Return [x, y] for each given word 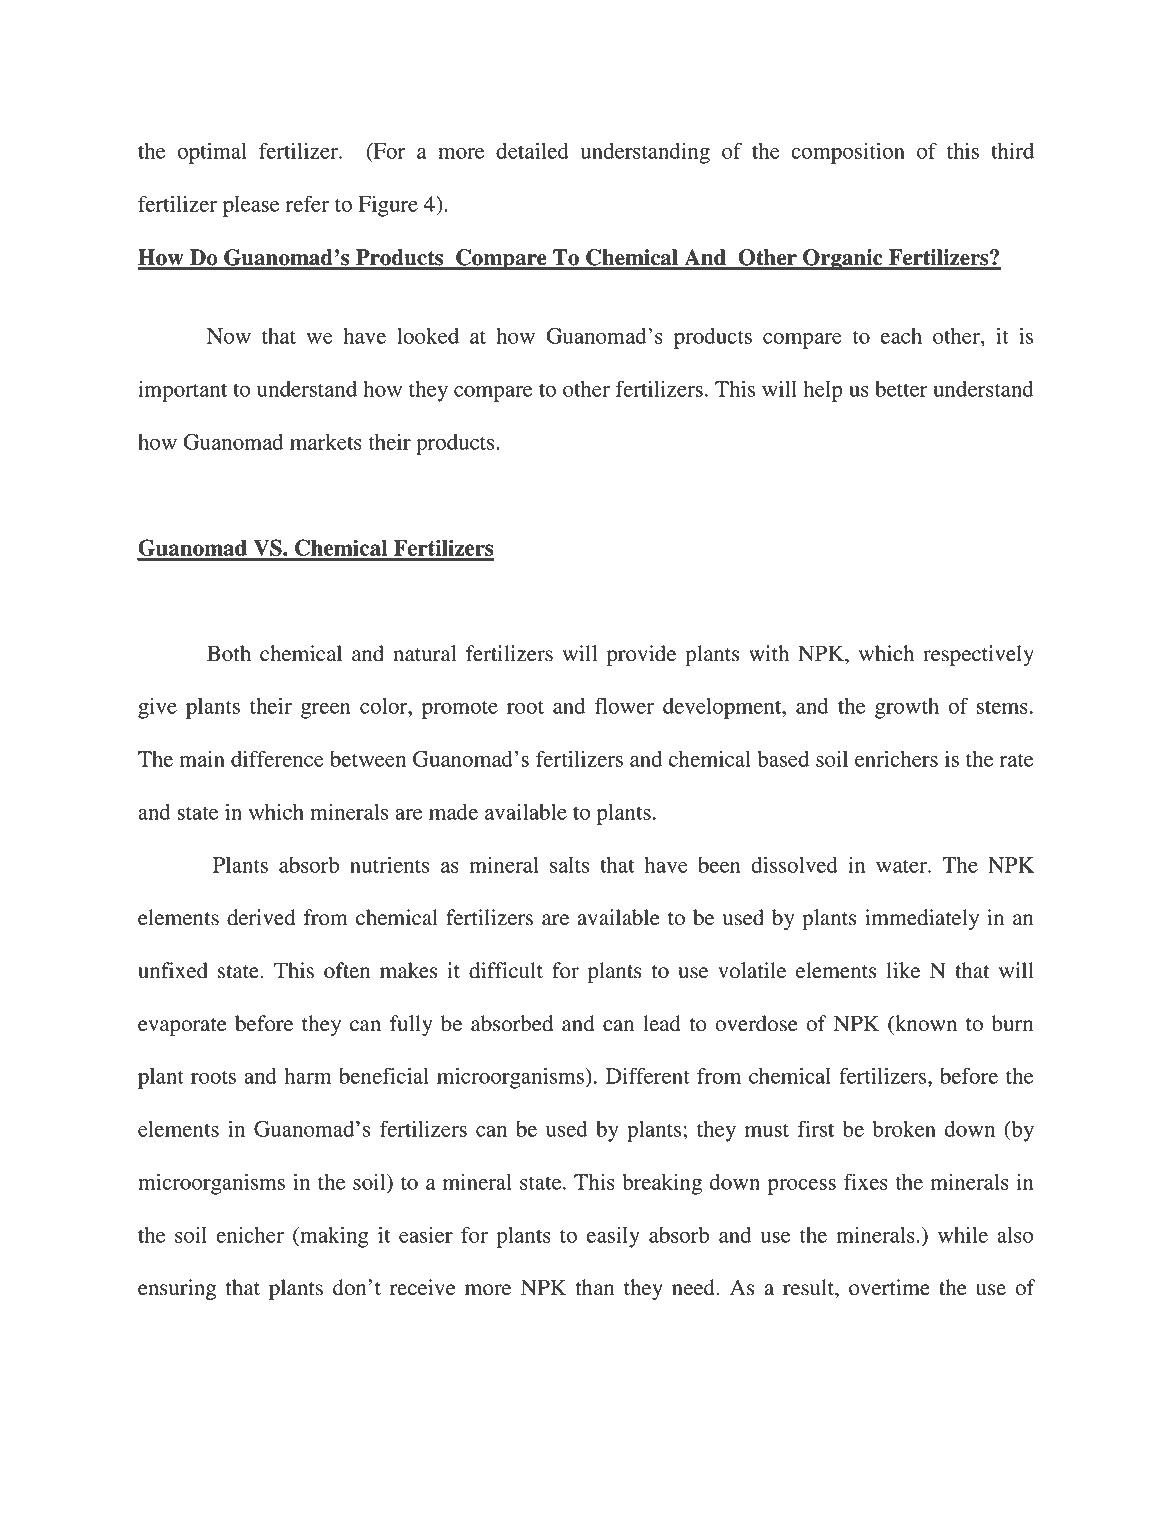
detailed [532, 151]
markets [326, 442]
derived [261, 917]
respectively [978, 655]
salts [570, 865]
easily [613, 1237]
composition [848, 153]
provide [641, 655]
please [251, 206]
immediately [922, 919]
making [333, 1237]
